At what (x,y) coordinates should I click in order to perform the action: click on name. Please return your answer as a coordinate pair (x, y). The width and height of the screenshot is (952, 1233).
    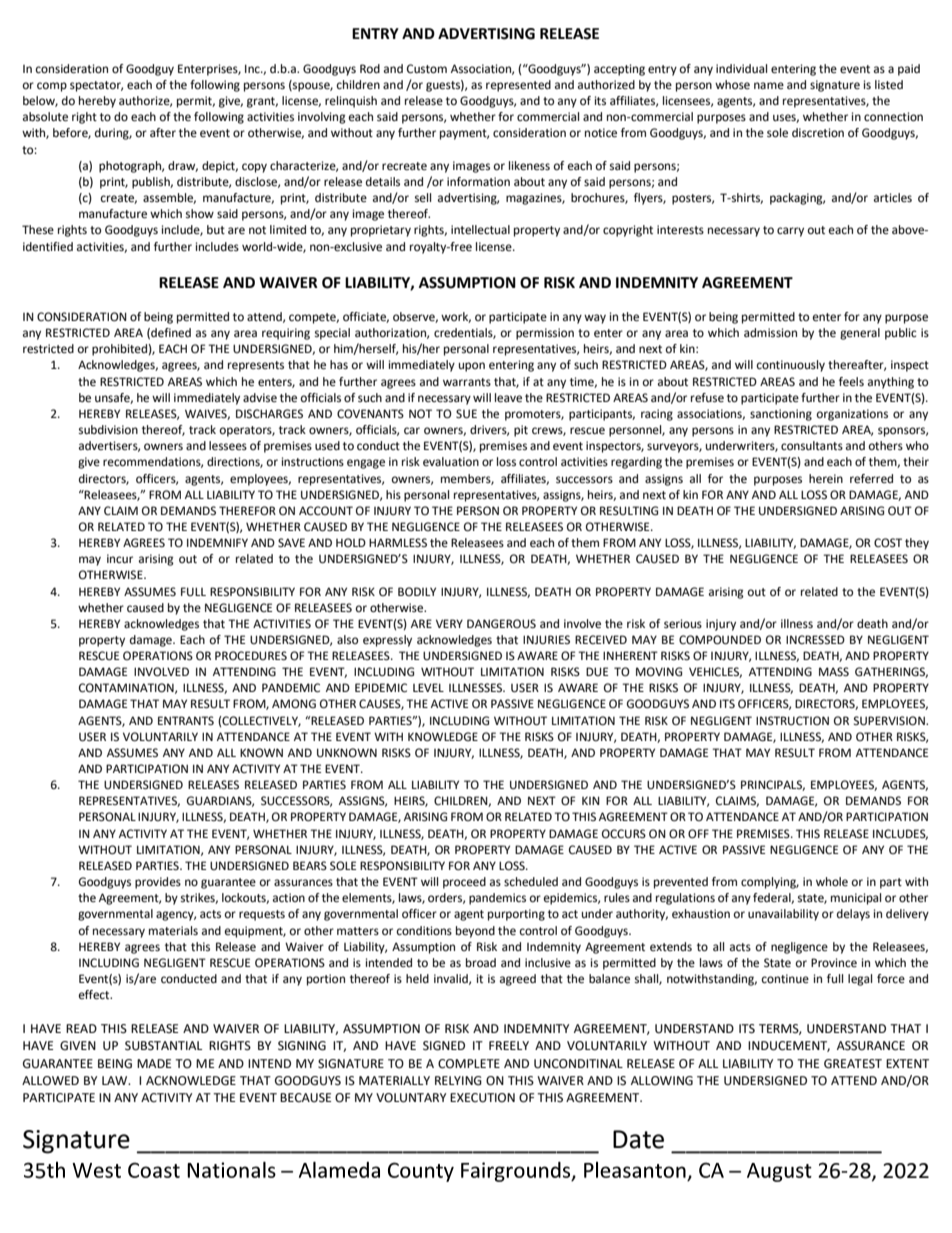
    Looking at the image, I should click on (769, 85).
